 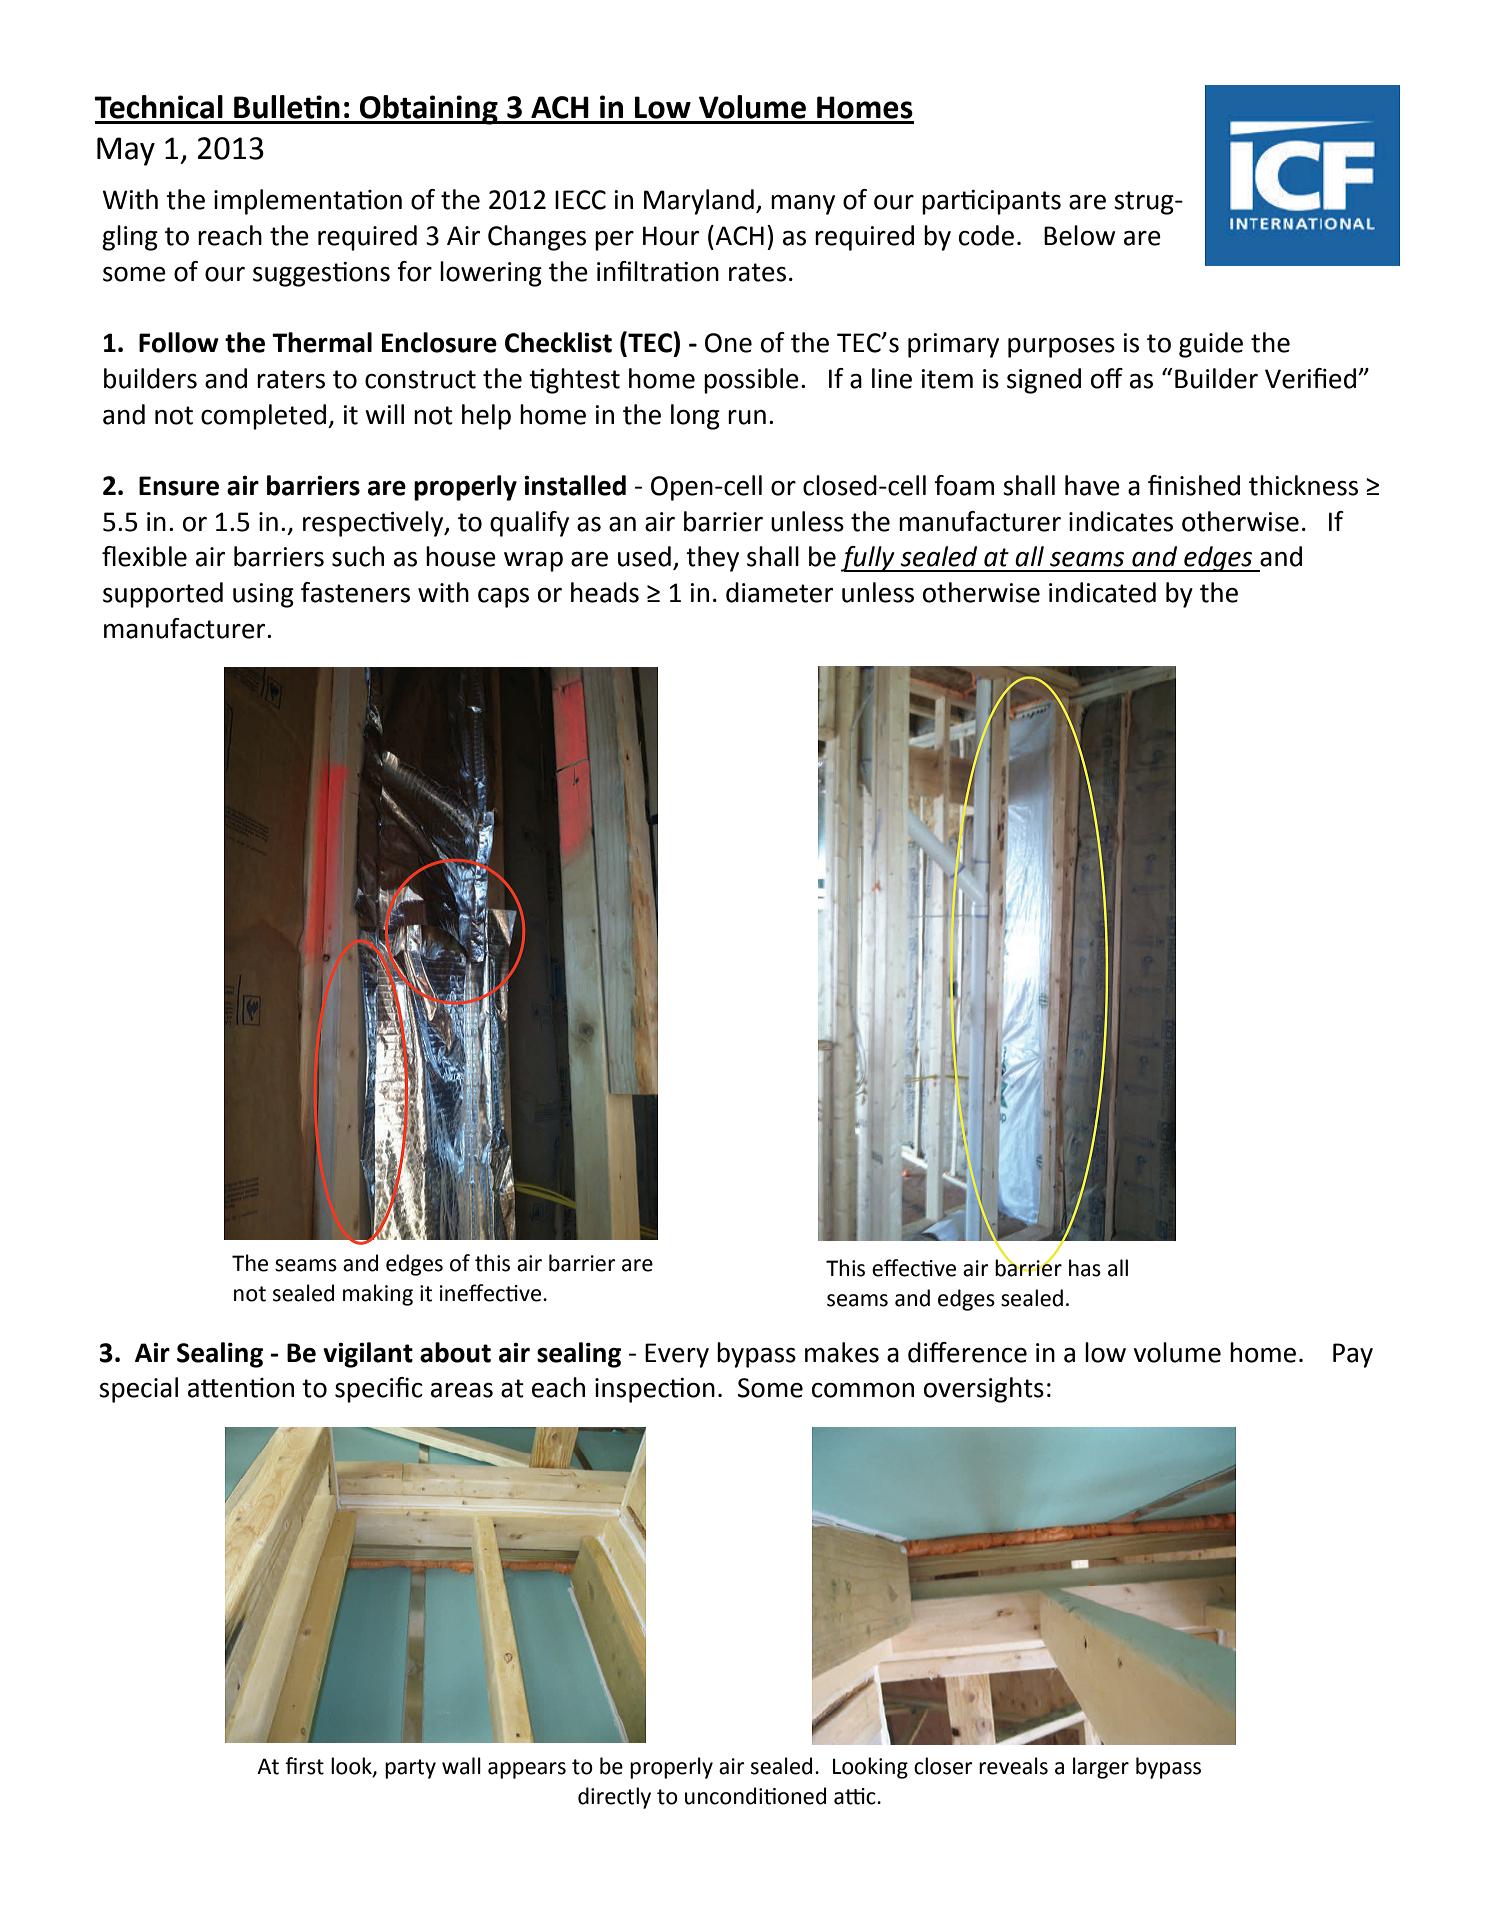 What do you see at coordinates (677, 1355) in the screenshot?
I see `Every` at bounding box center [677, 1355].
